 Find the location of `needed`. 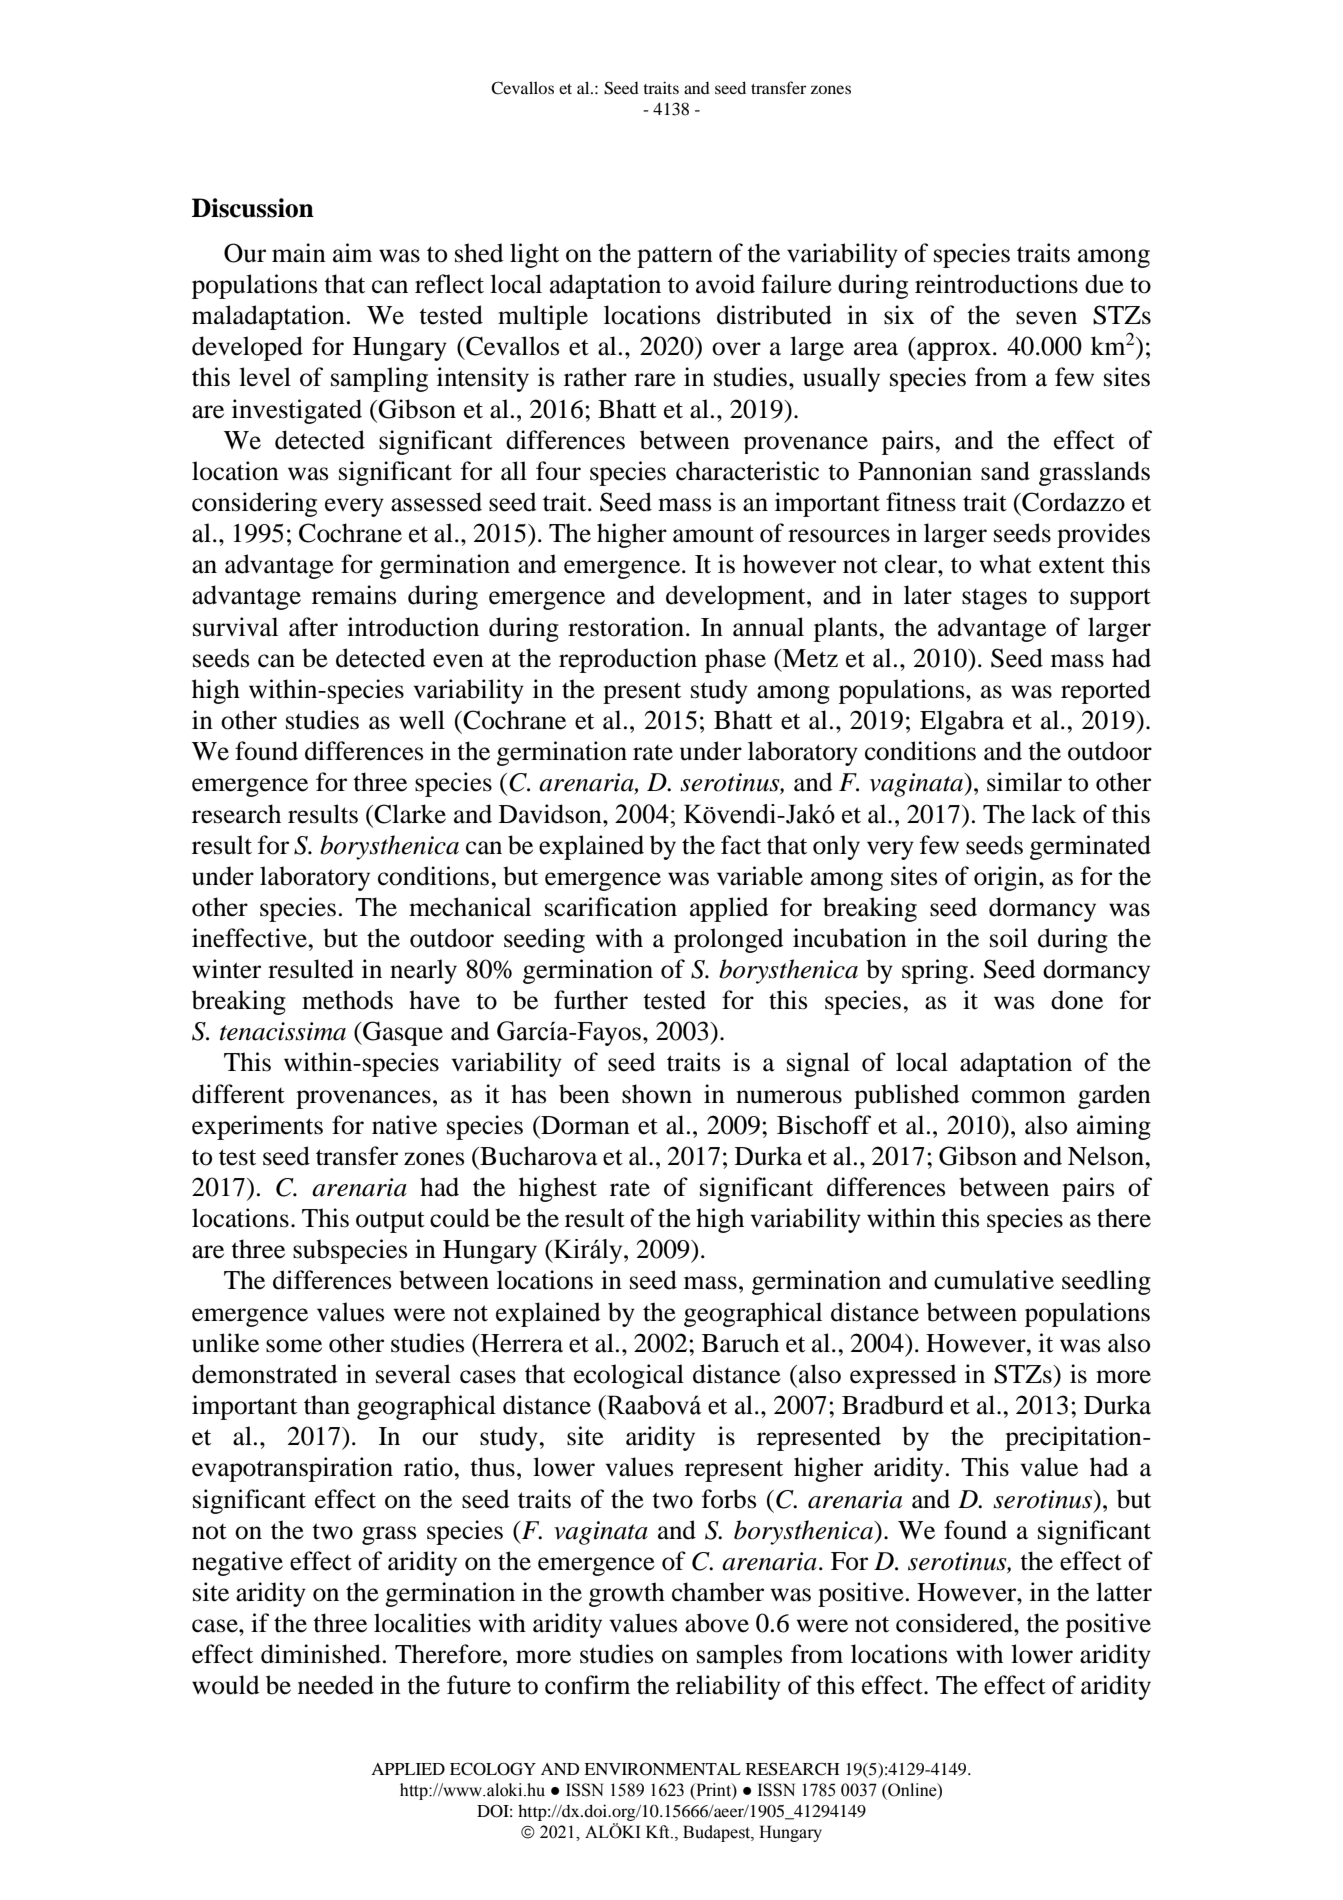

needed is located at coordinates (336, 1685).
